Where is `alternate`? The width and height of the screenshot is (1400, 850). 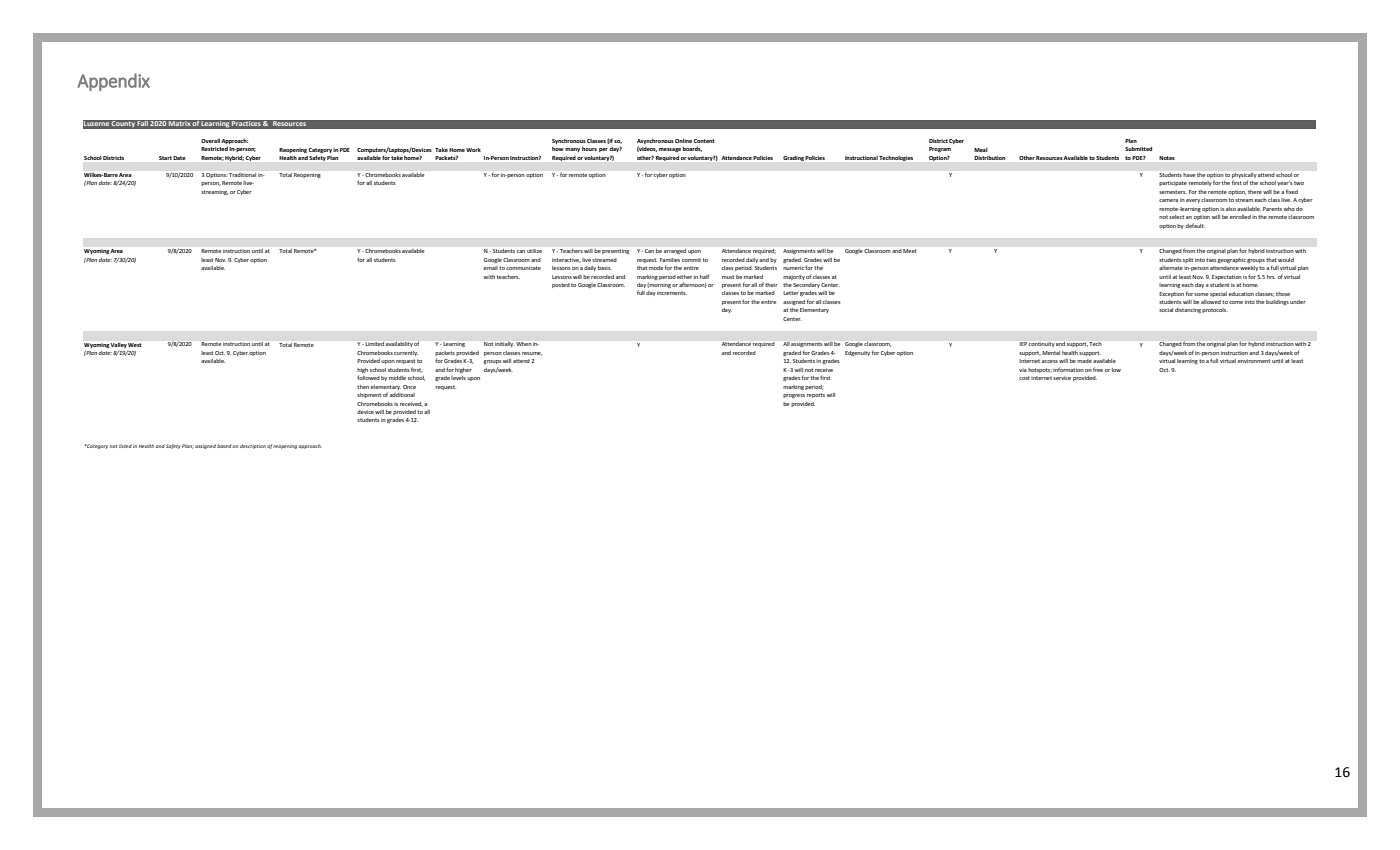 alternate is located at coordinates (1171, 268).
